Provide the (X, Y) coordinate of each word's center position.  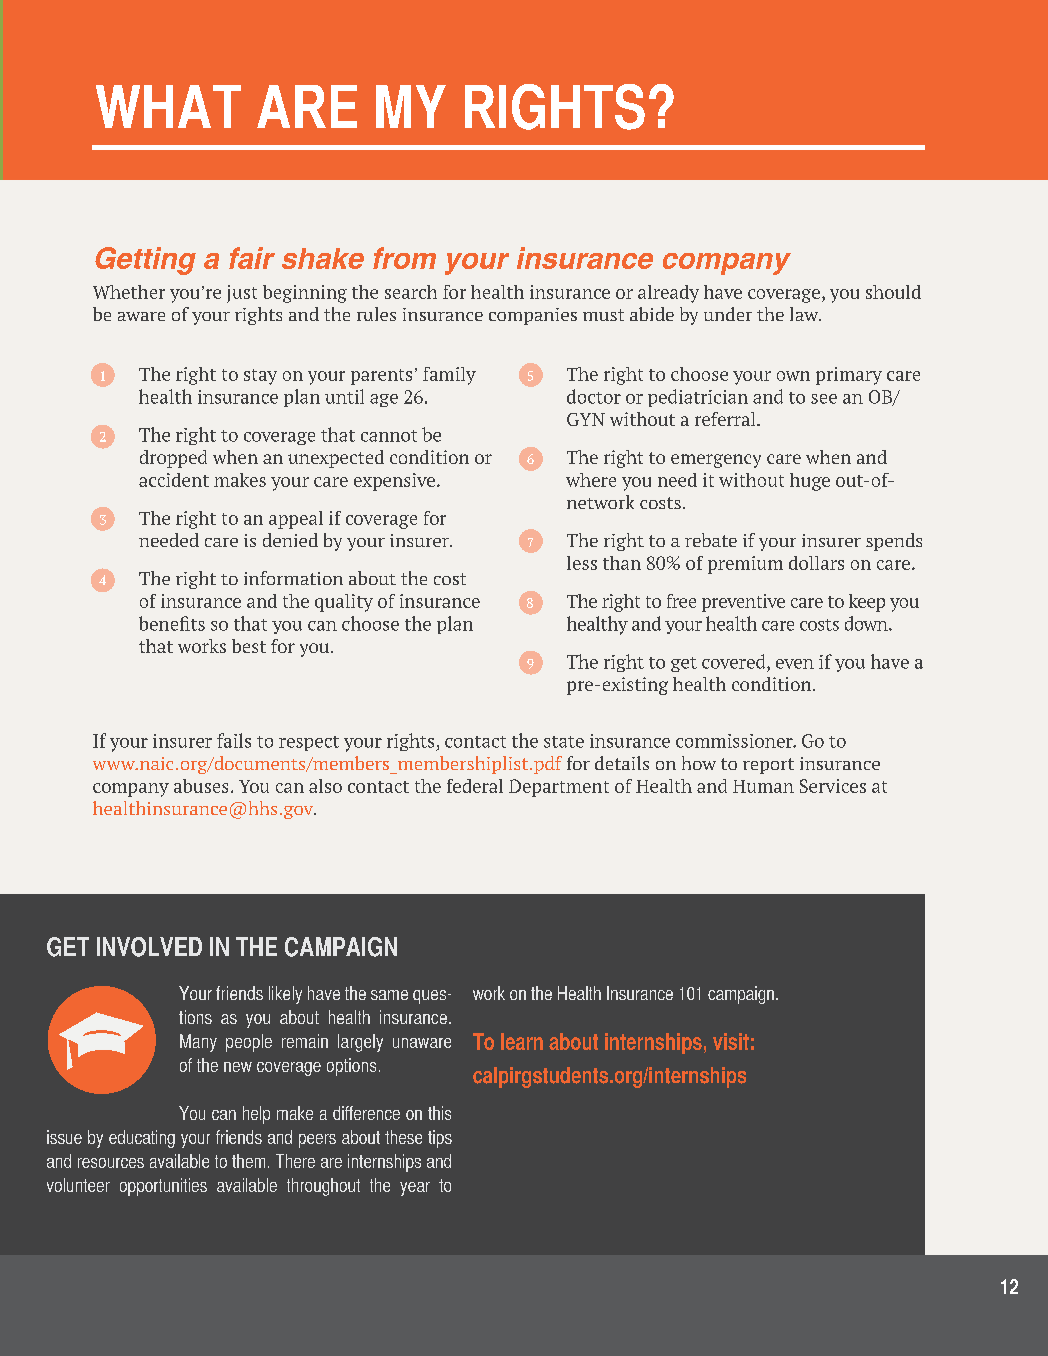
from (404, 258)
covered (735, 661)
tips (440, 1139)
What (168, 106)
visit (731, 1041)
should (893, 292)
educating (142, 1139)
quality (344, 603)
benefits (172, 623)
